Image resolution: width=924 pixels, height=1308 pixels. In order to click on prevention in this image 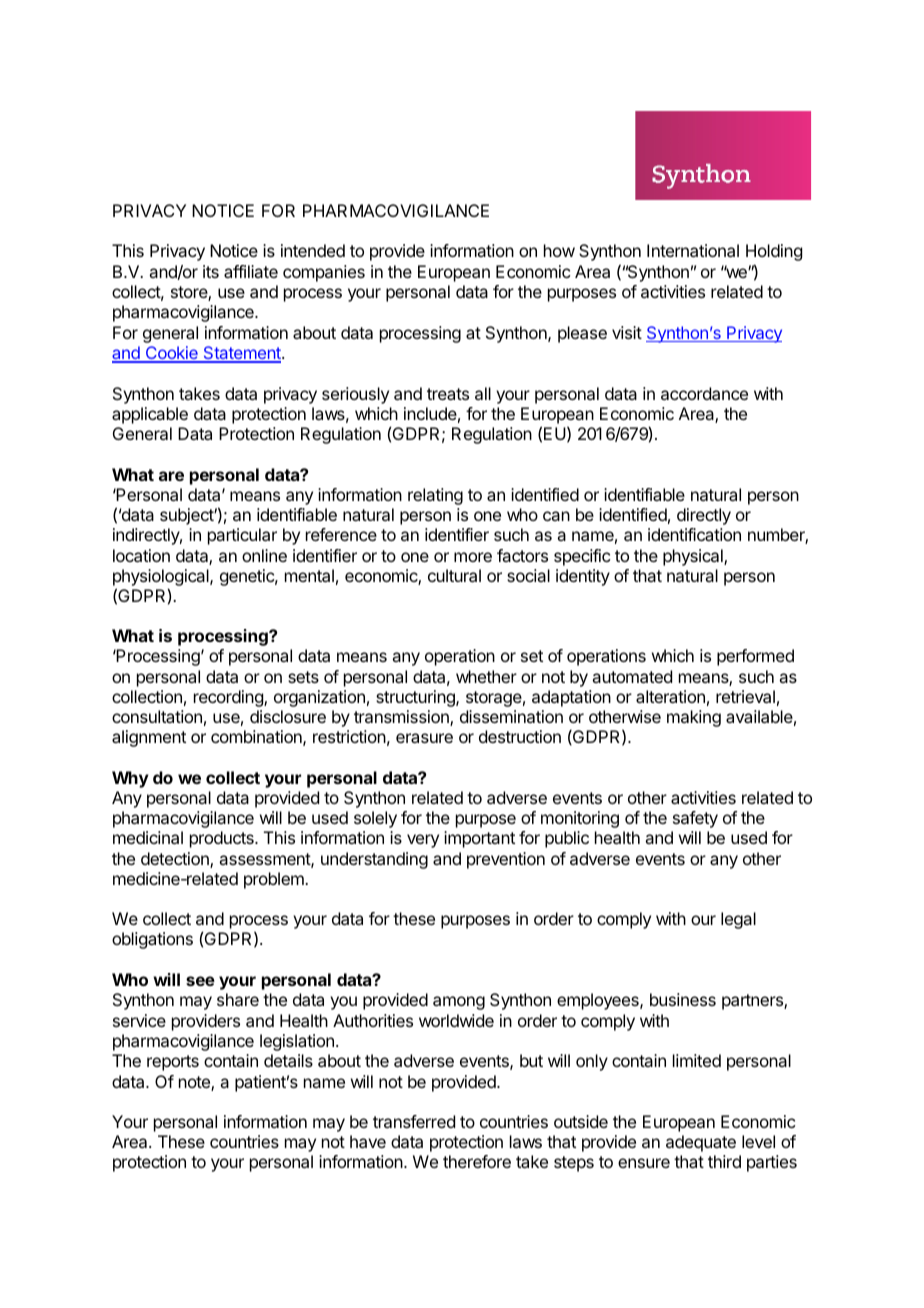, I will do `click(506, 860)`.
